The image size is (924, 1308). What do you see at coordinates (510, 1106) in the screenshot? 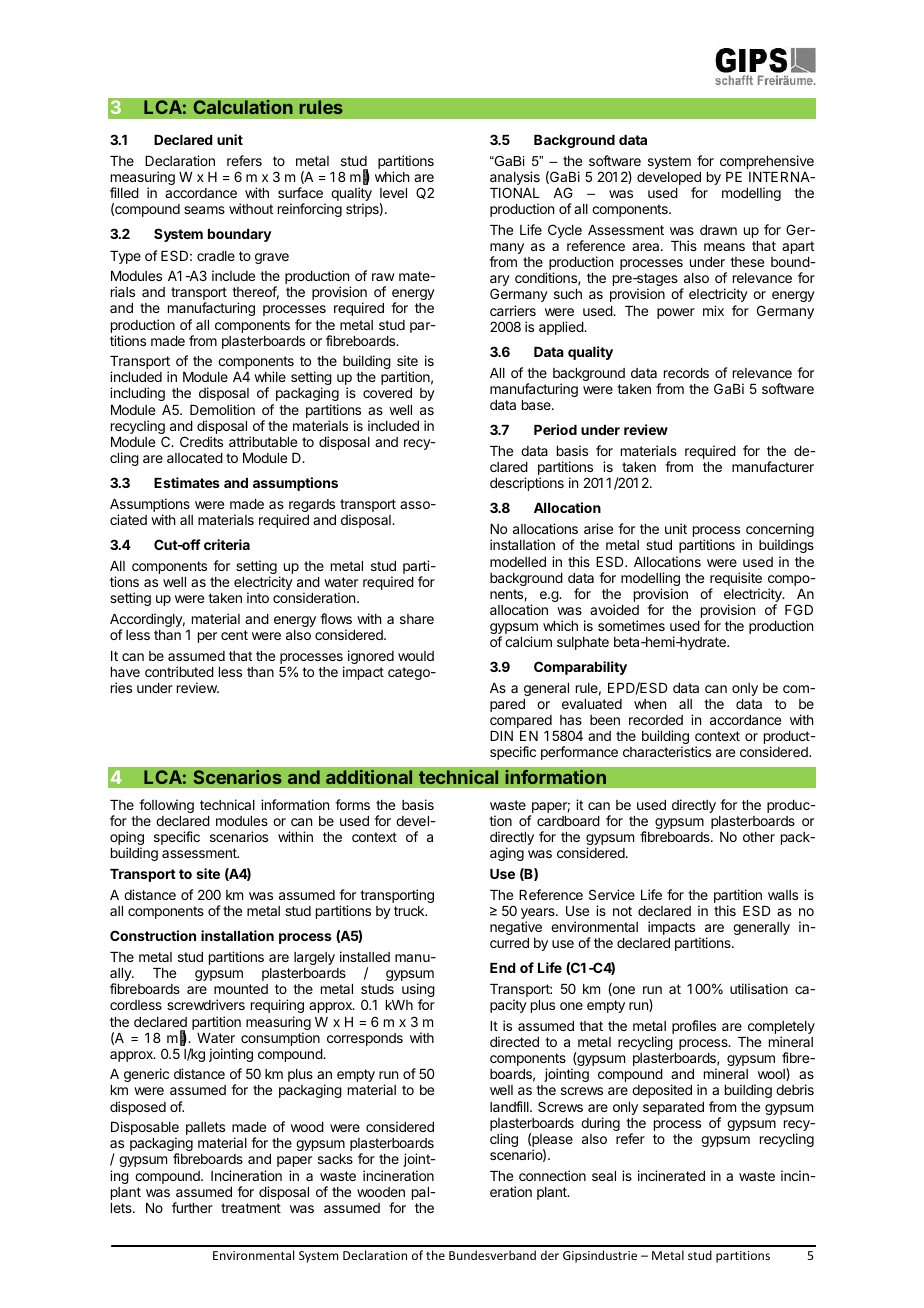
I see `landfill` at bounding box center [510, 1106].
